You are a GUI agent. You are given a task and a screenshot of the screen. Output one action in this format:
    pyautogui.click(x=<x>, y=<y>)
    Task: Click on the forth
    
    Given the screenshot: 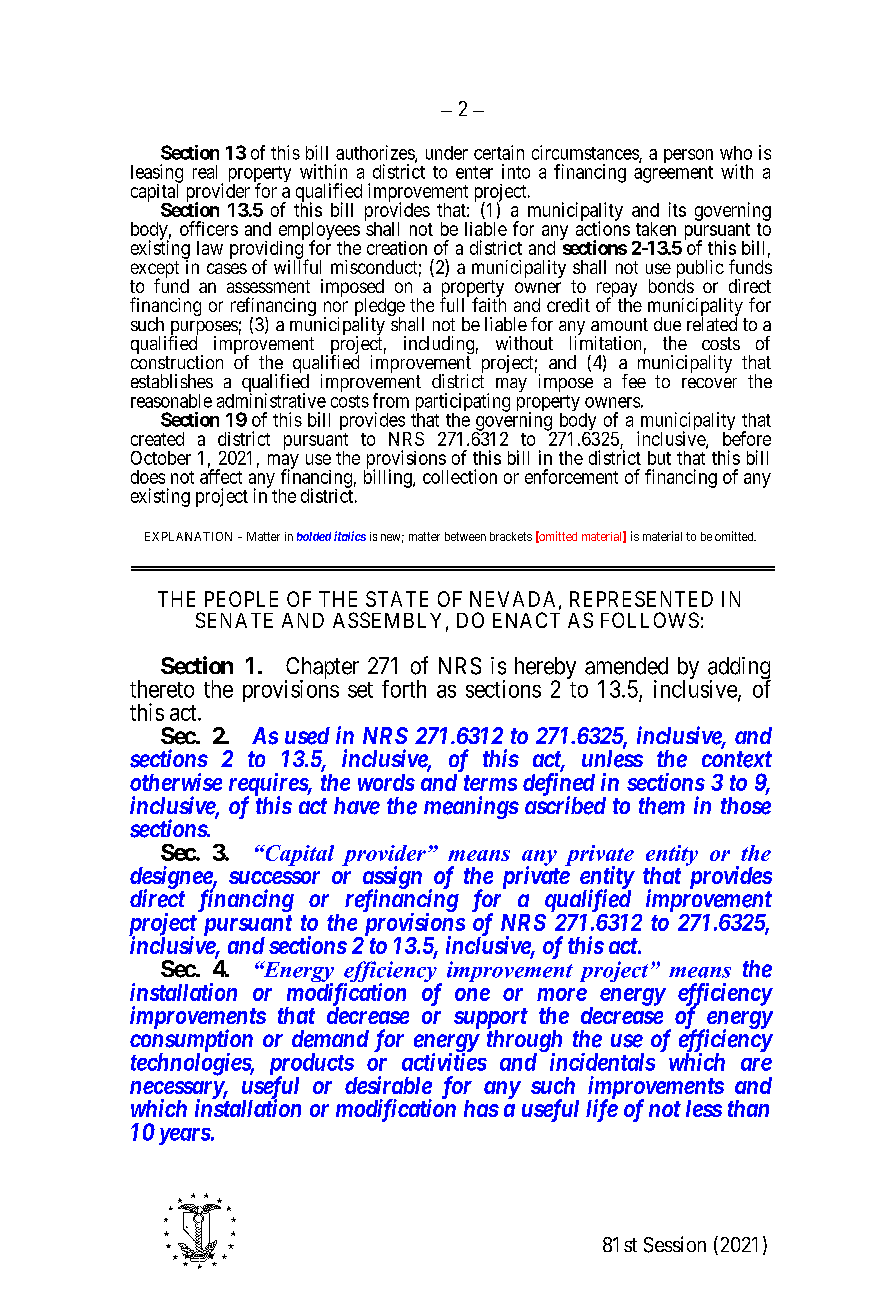 What is the action you would take?
    pyautogui.click(x=404, y=689)
